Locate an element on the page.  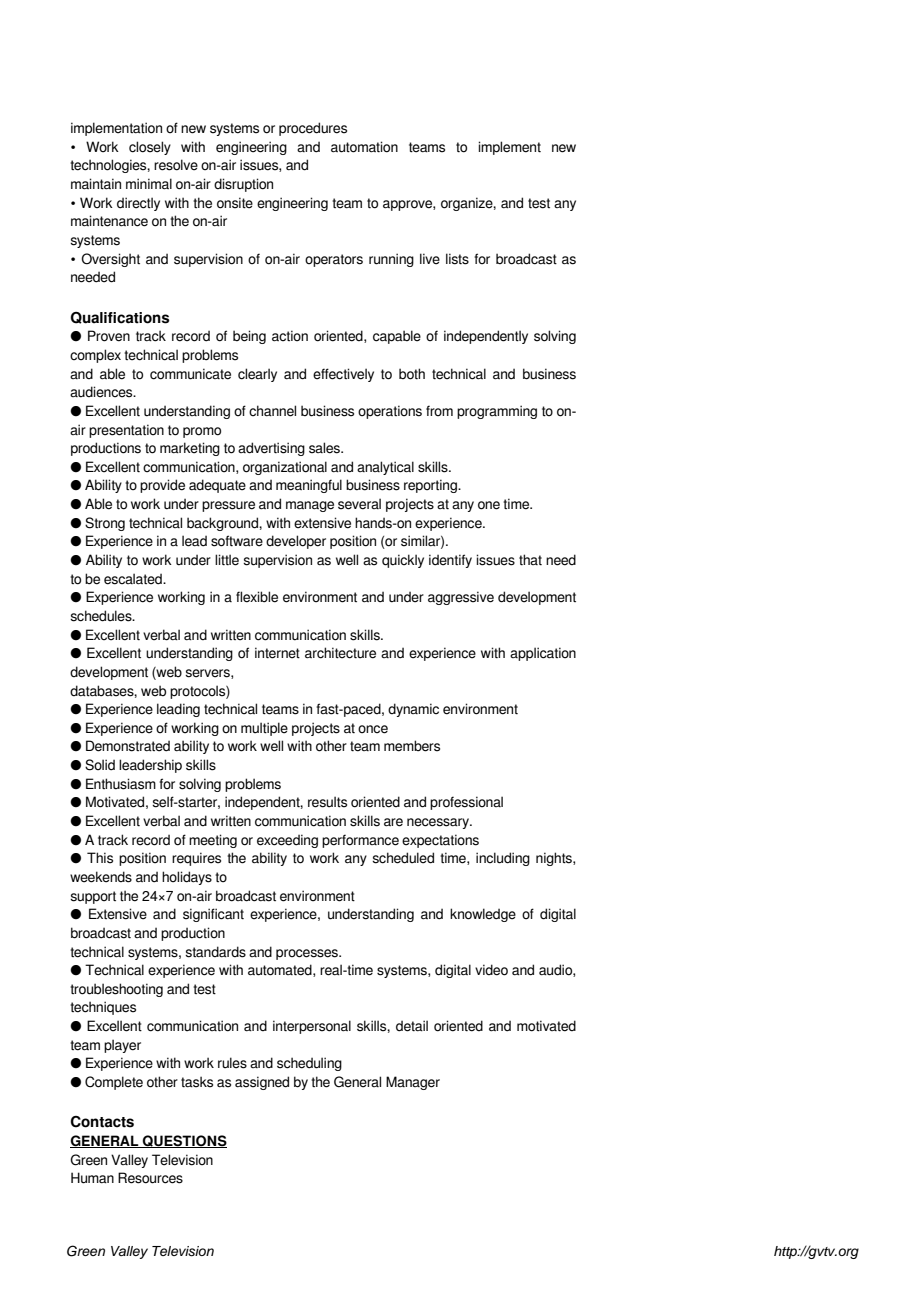
holidays is located at coordinates (187, 878).
